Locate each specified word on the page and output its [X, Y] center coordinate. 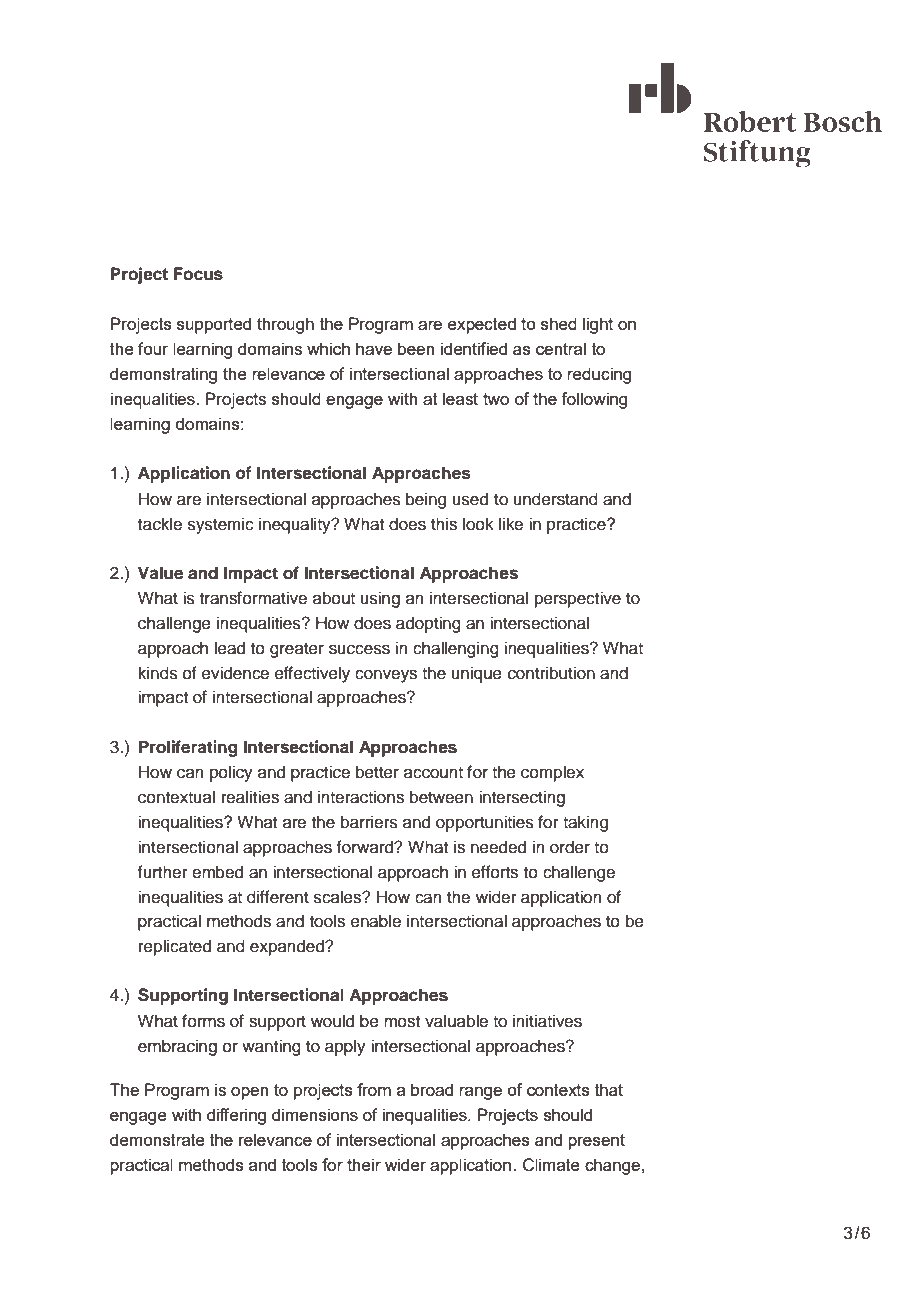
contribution [551, 673]
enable [376, 921]
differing [236, 1116]
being [426, 500]
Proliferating [188, 748]
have [374, 348]
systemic [221, 525]
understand [555, 499]
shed [559, 323]
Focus [198, 274]
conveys [386, 676]
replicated [175, 947]
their [364, 1164]
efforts [495, 872]
